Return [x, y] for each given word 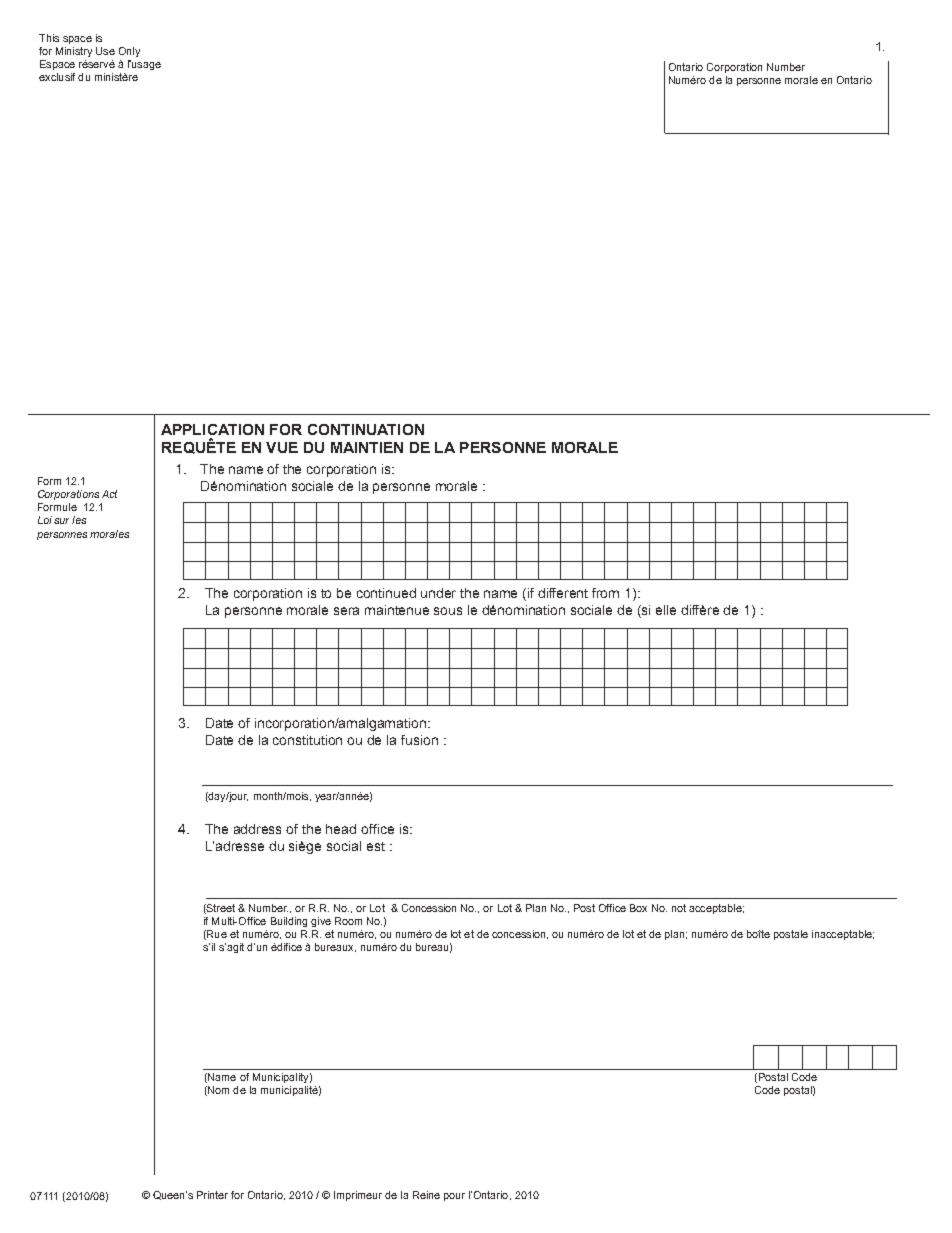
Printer [212, 1195]
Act [109, 494]
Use [105, 51]
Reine [426, 1195]
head [341, 829]
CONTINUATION [366, 429]
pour [454, 1197]
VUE [282, 447]
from [605, 593]
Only [129, 52]
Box [638, 908]
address [257, 829]
